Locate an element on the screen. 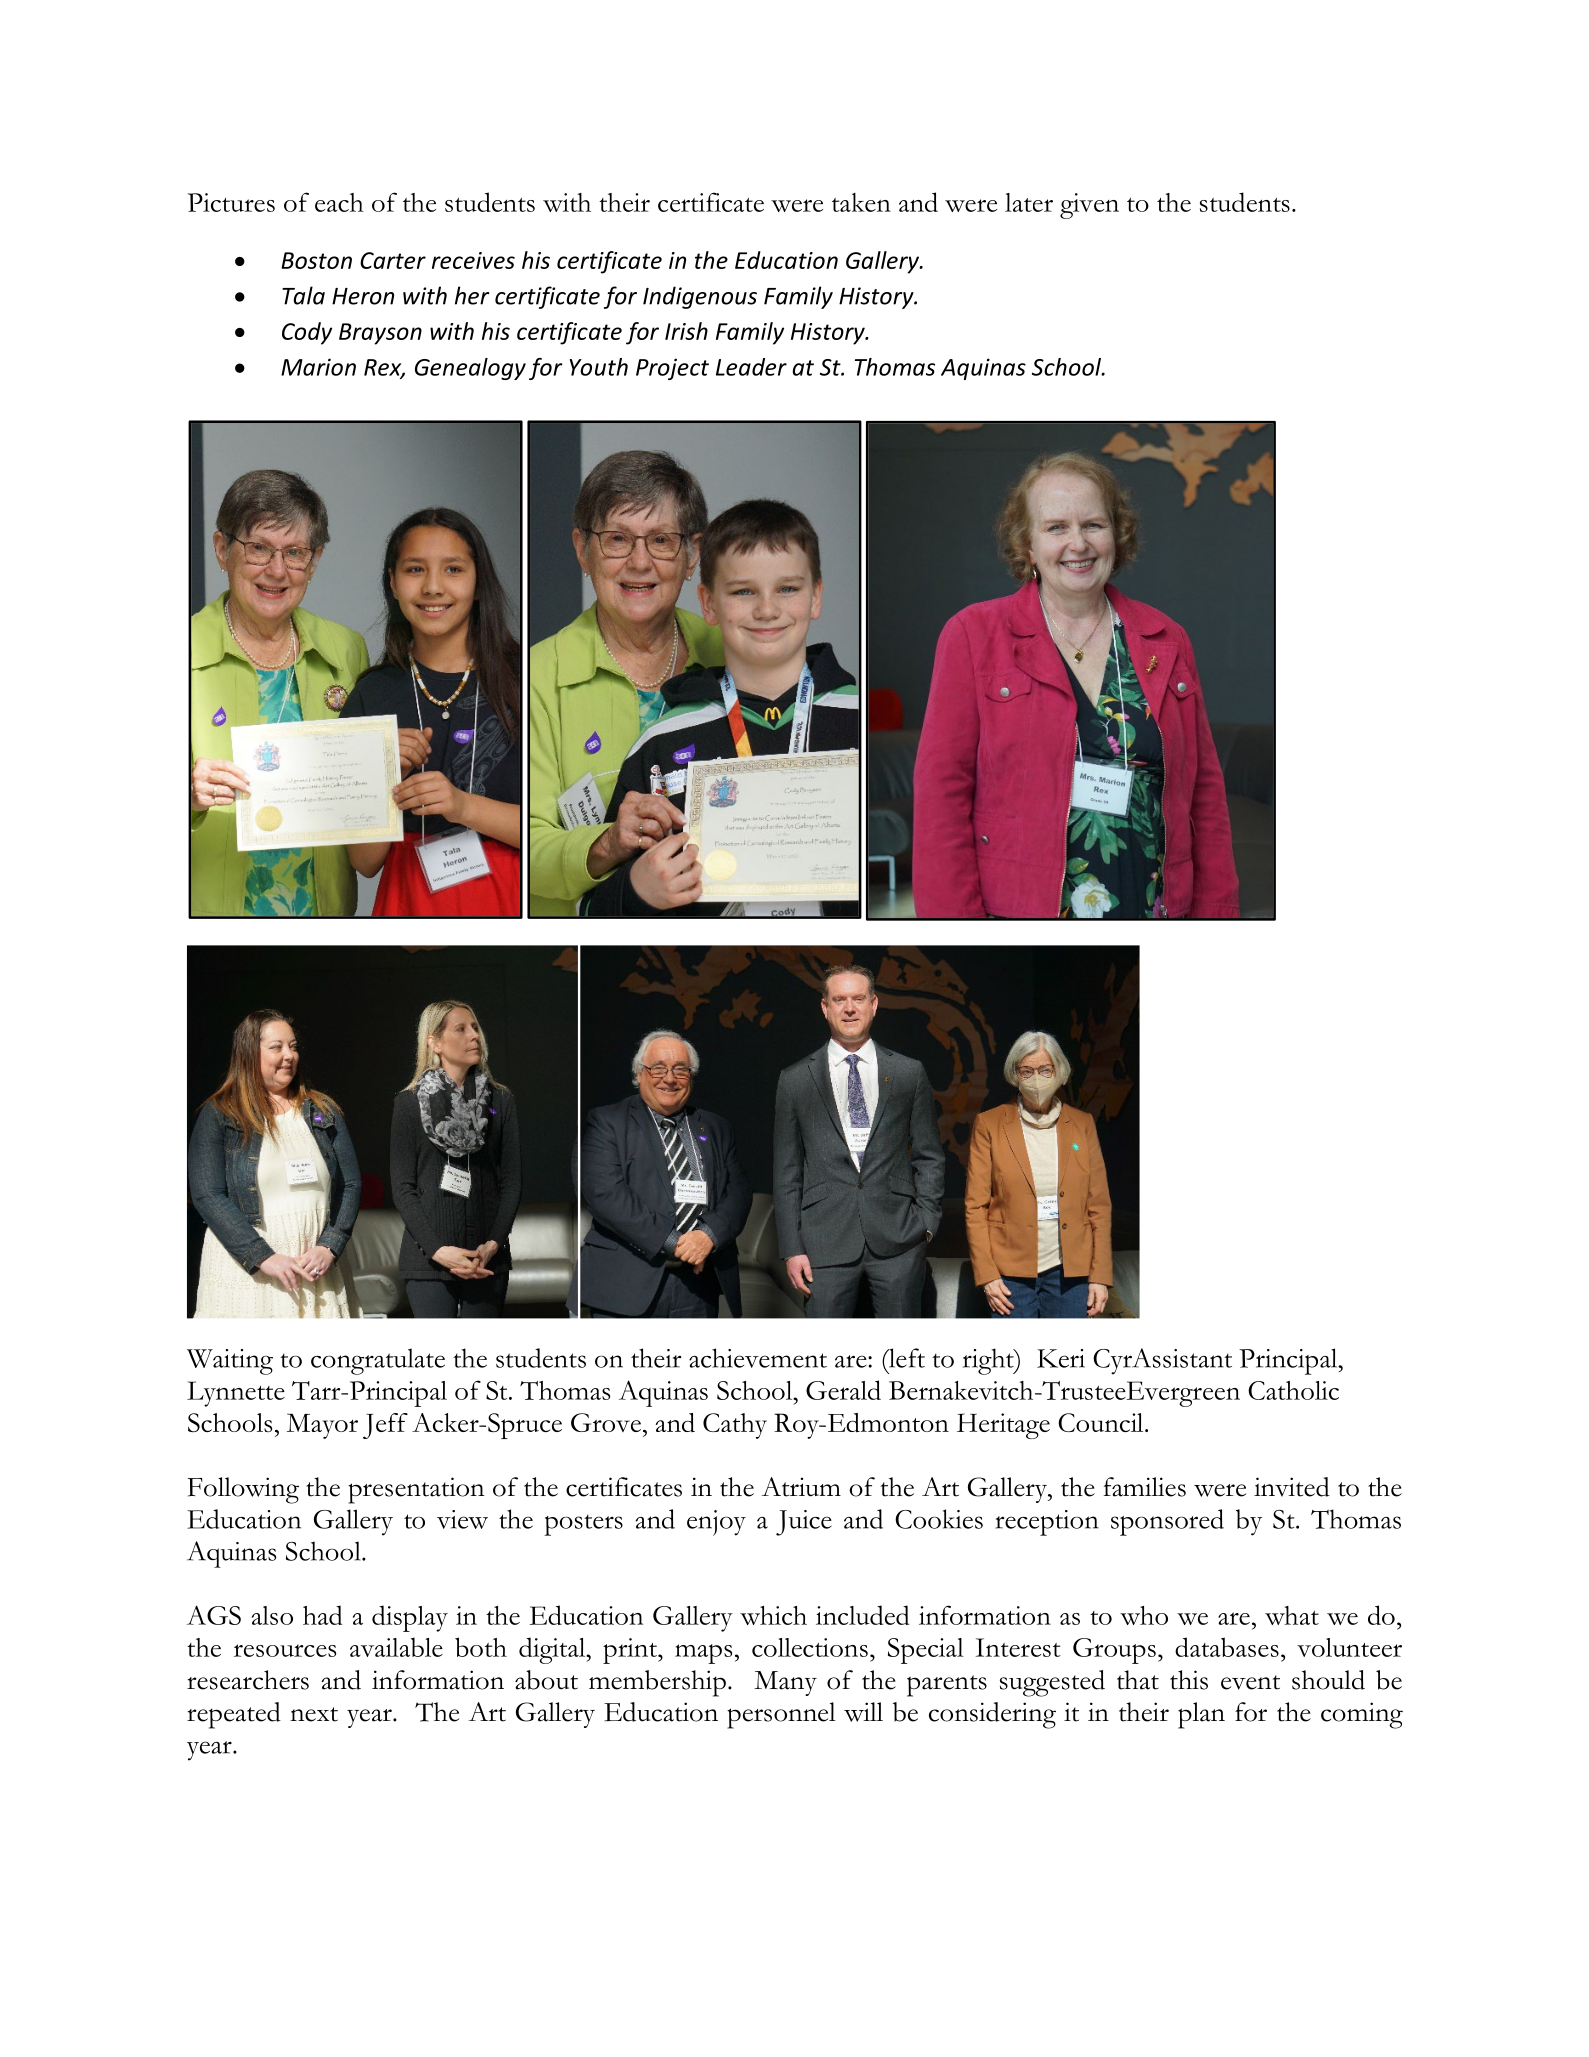  achievement is located at coordinates (758, 1358).
